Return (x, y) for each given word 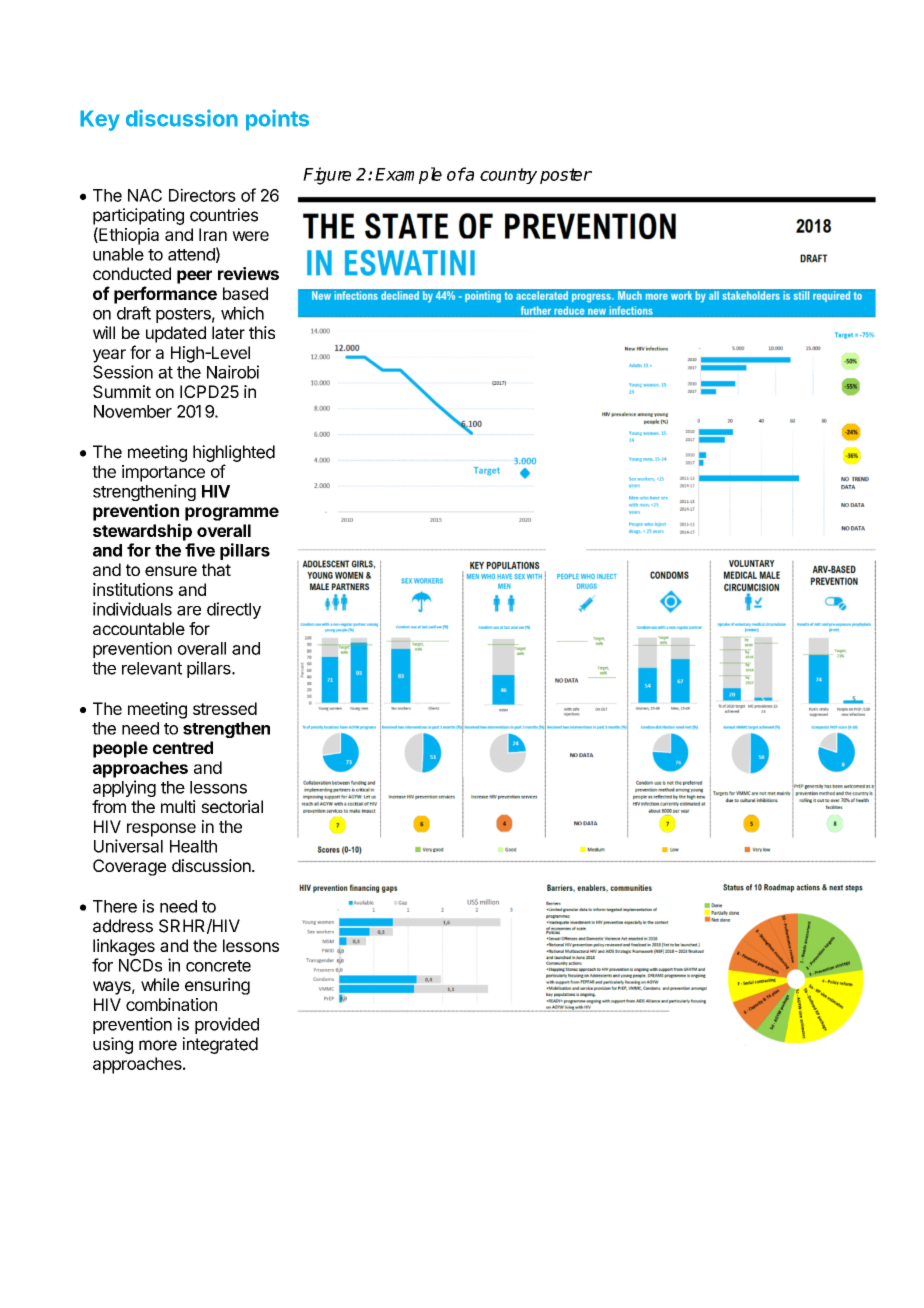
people (120, 749)
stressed (225, 708)
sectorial (232, 806)
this (262, 332)
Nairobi (233, 372)
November (133, 411)
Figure (327, 176)
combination (171, 1004)
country (508, 176)
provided (227, 1025)
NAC (145, 195)
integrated (220, 1045)
